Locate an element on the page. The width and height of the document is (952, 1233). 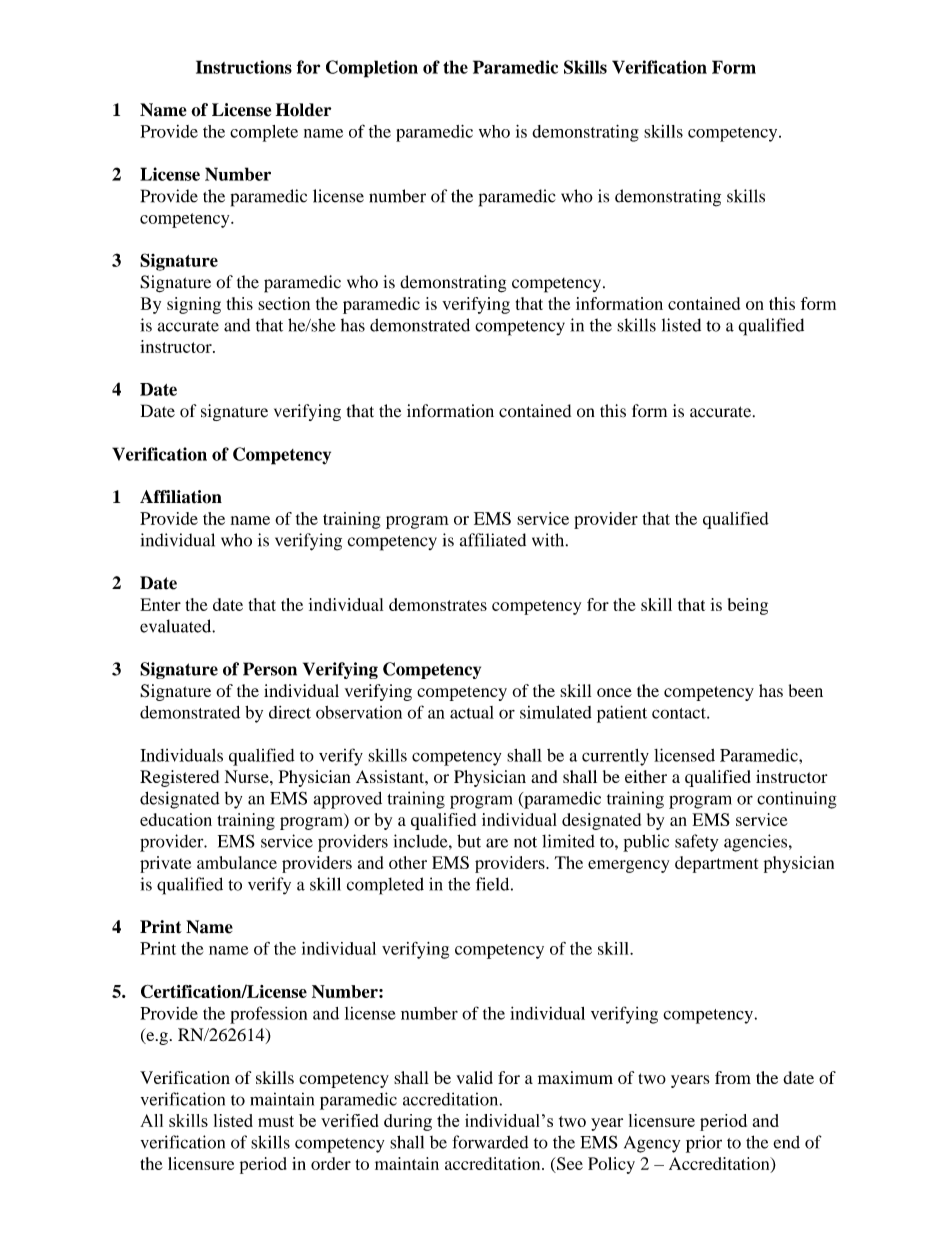
must is located at coordinates (276, 1121).
